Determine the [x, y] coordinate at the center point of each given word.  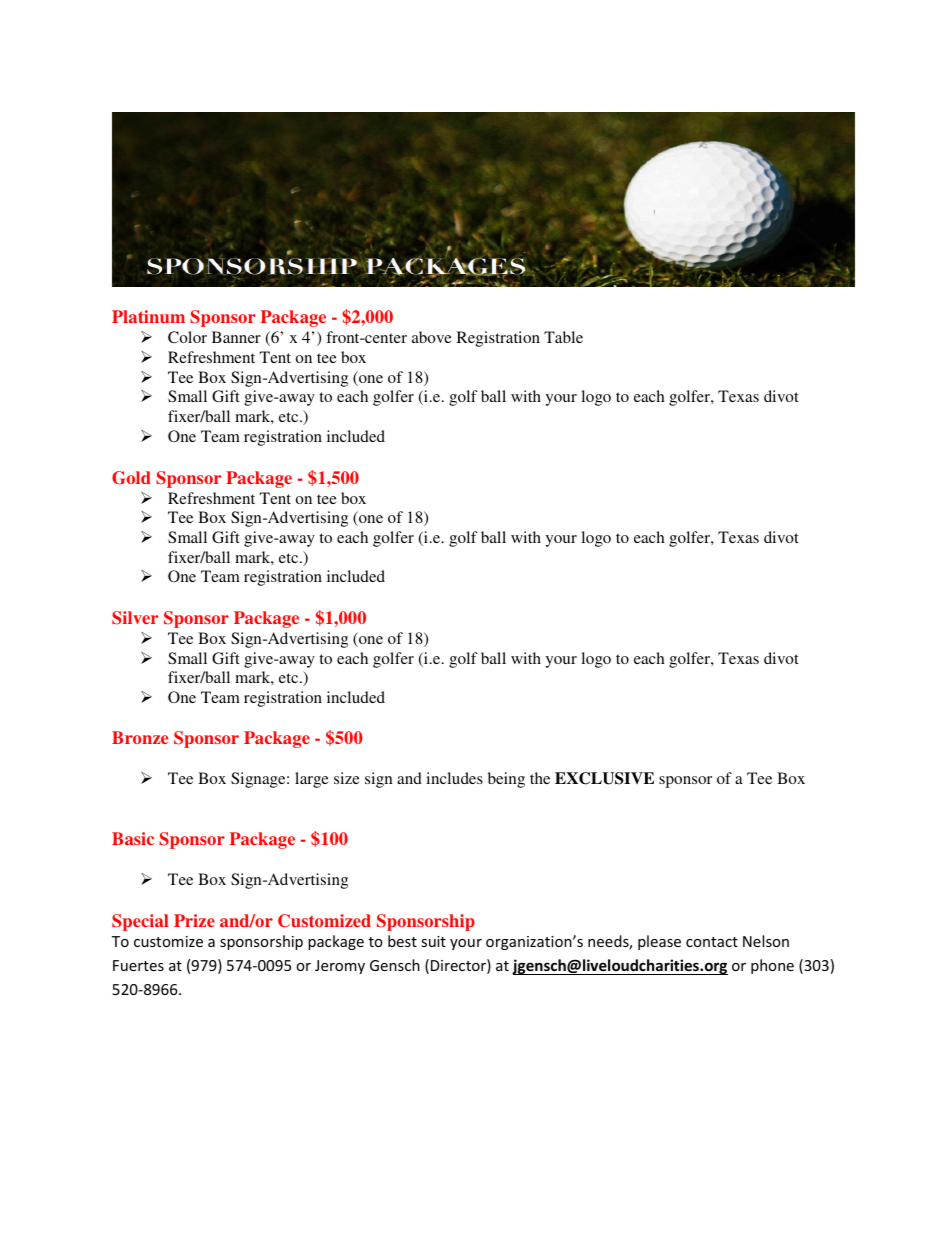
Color [187, 337]
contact [712, 942]
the [540, 778]
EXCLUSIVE [604, 778]
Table [563, 337]
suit [433, 941]
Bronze [140, 737]
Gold [131, 478]
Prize [194, 920]
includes [454, 778]
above [432, 337]
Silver [135, 618]
